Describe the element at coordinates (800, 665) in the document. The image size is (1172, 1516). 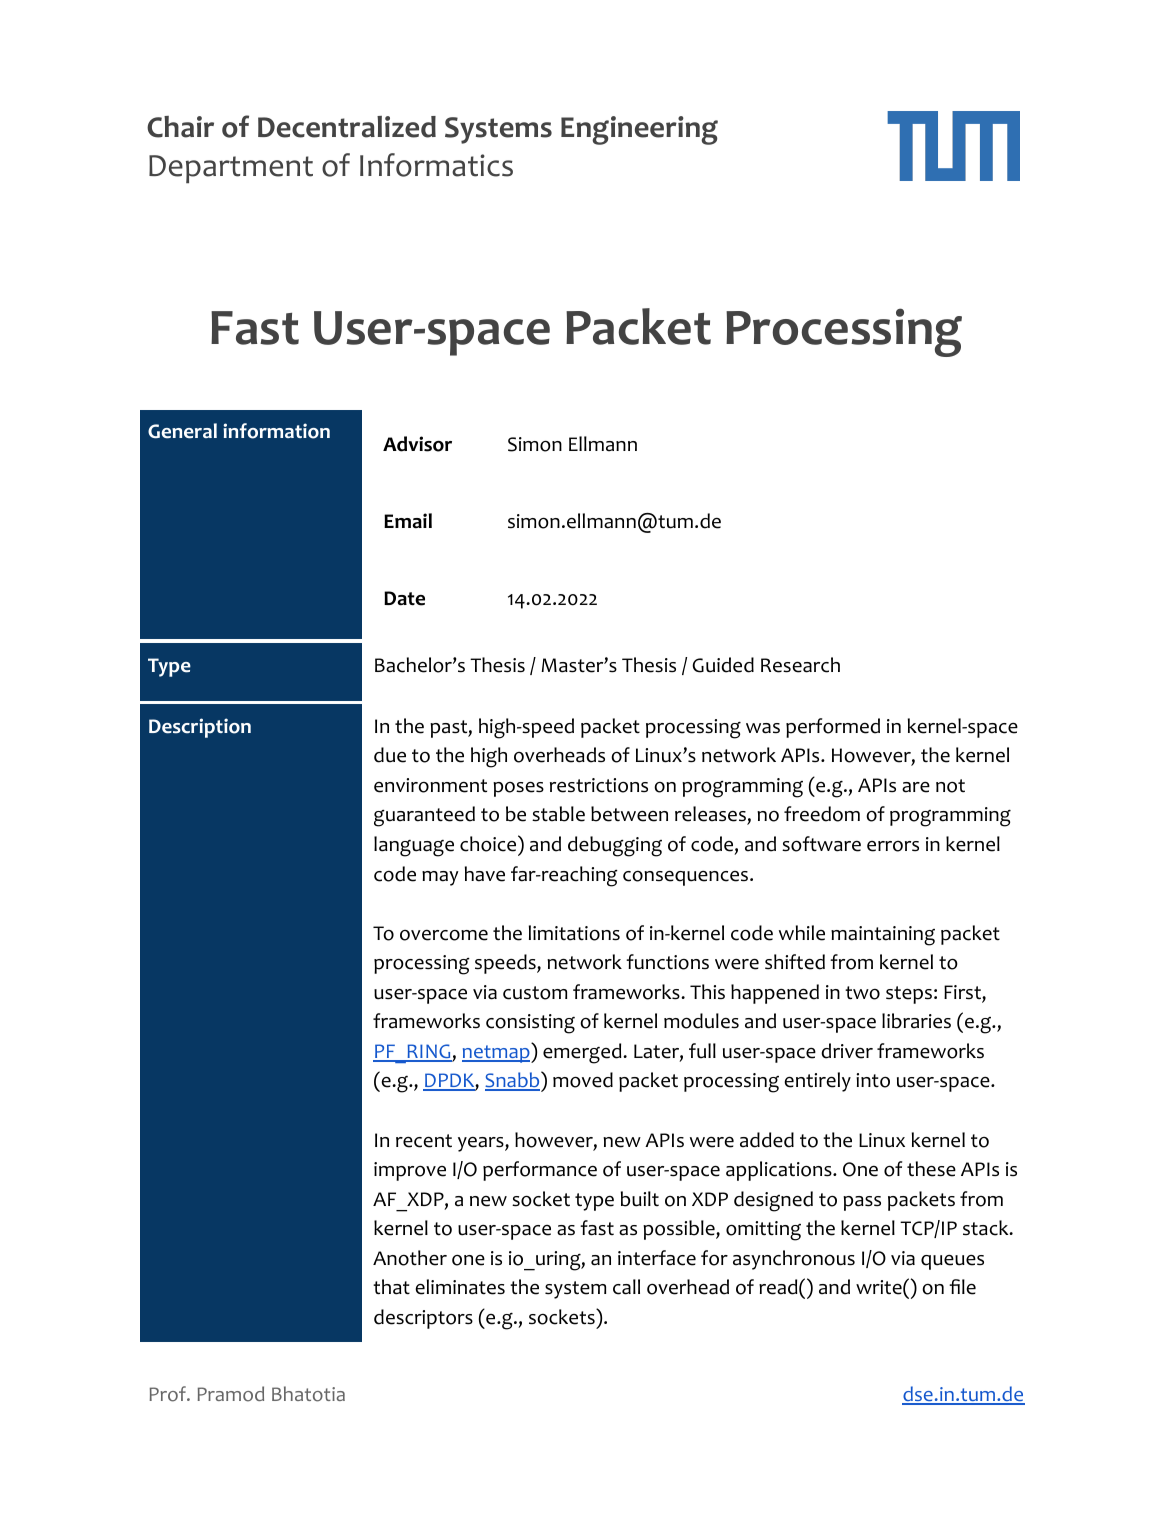
I see `Research` at that location.
